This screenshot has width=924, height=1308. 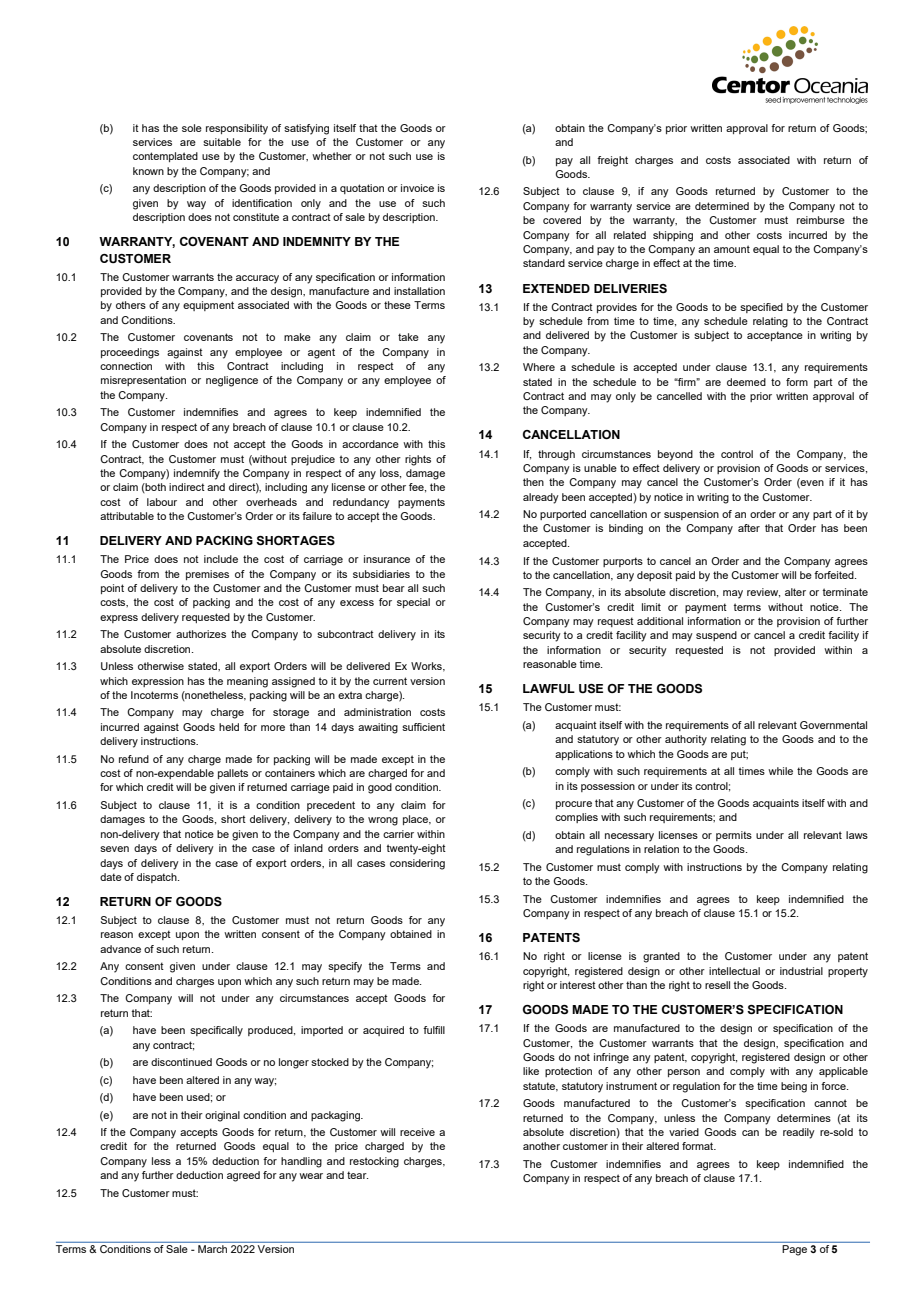 I want to click on March, so click(x=213, y=1247).
